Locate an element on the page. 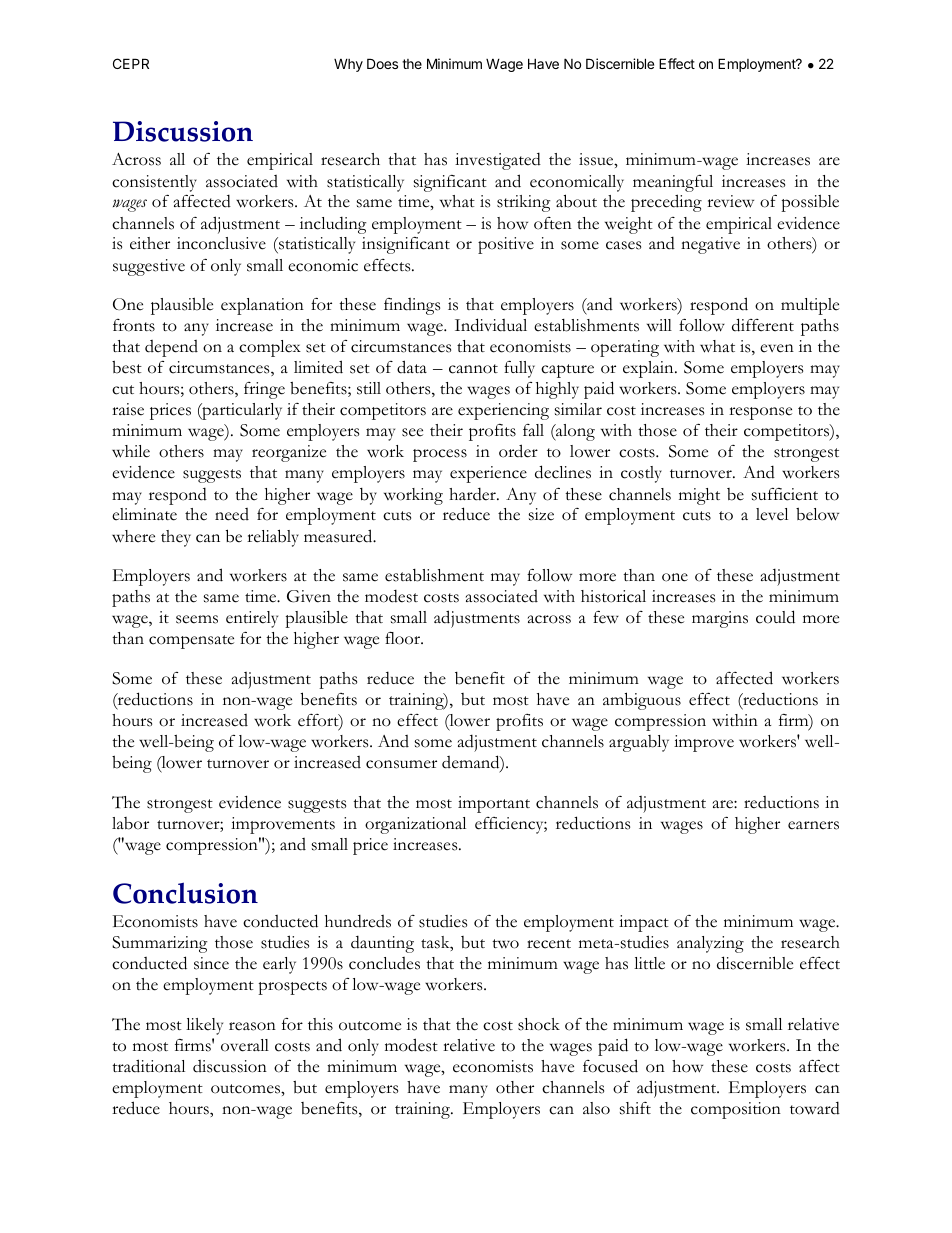  fringe is located at coordinates (264, 390).
